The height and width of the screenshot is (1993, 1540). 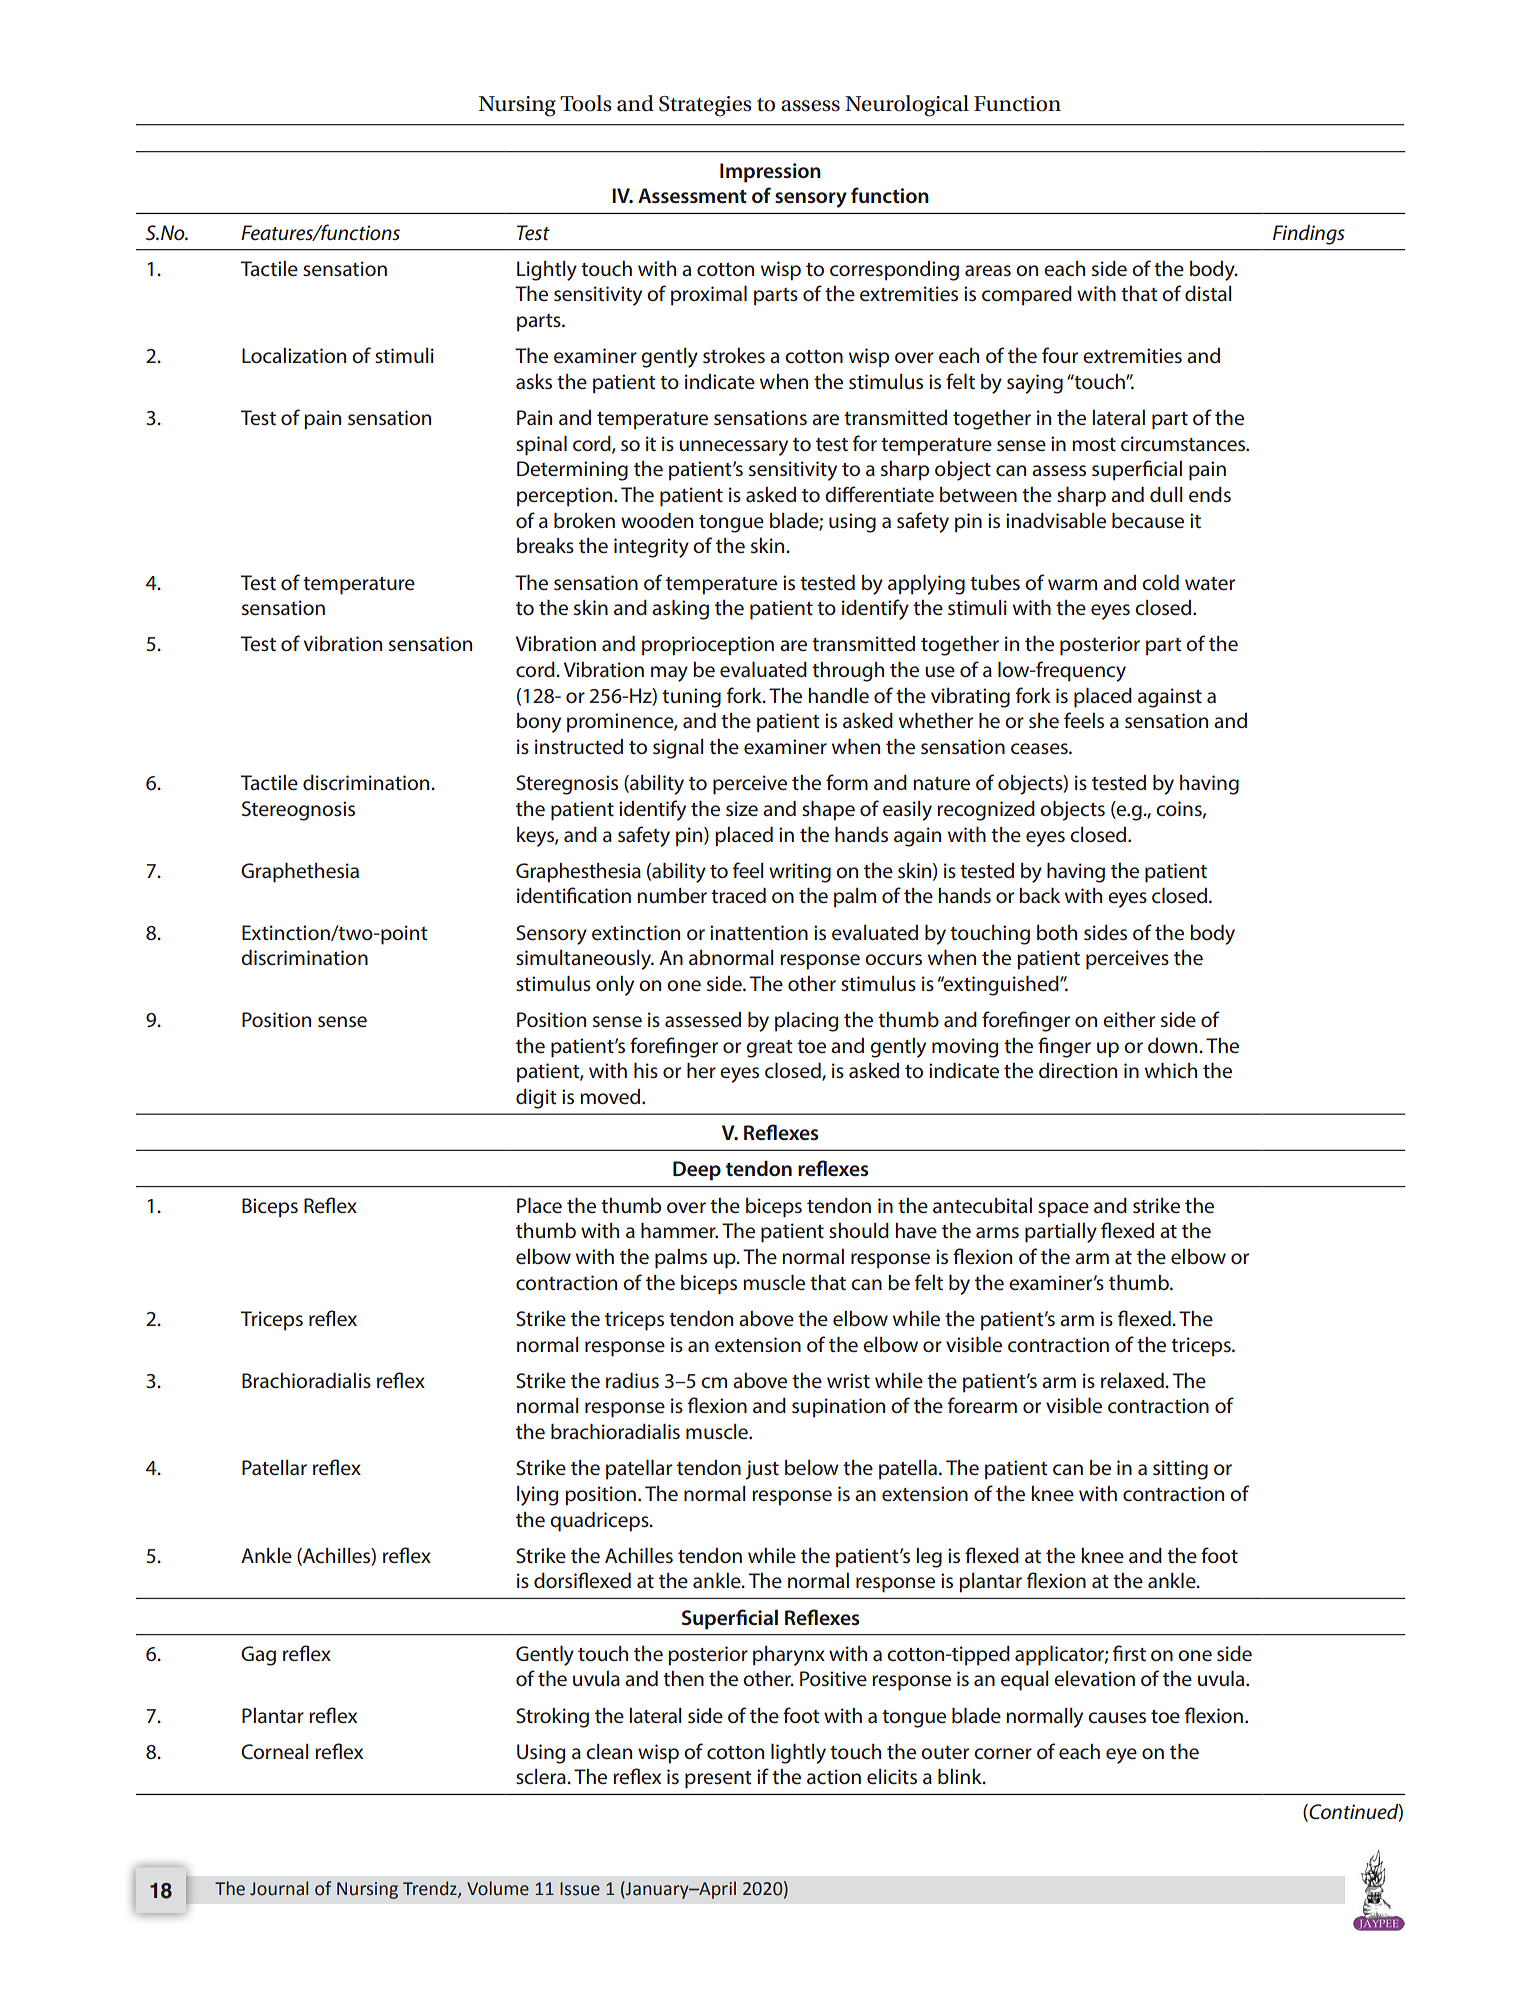 What do you see at coordinates (770, 173) in the screenshot?
I see `Impression` at bounding box center [770, 173].
